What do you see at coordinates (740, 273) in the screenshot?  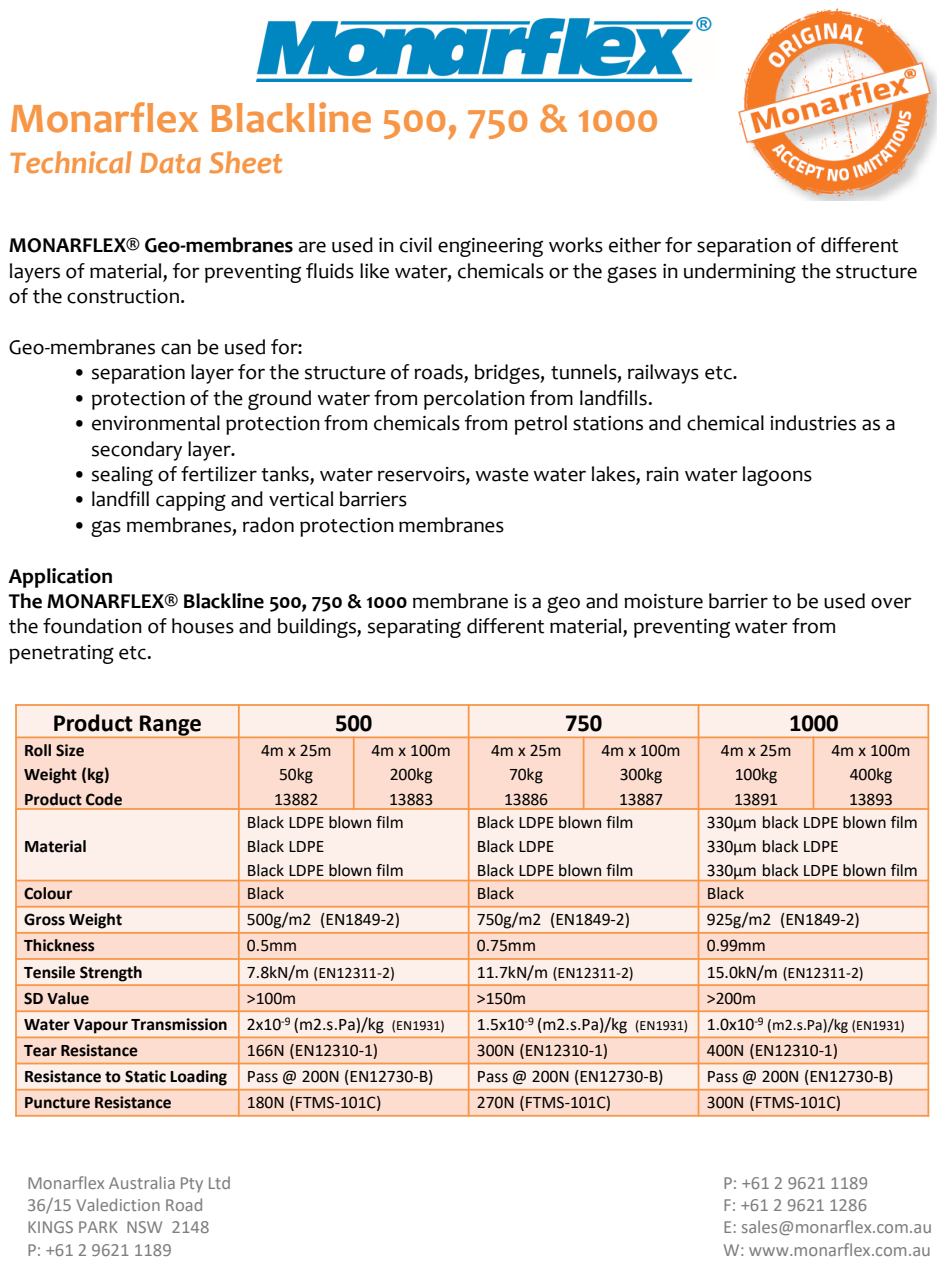 I see `undermining` at bounding box center [740, 273].
